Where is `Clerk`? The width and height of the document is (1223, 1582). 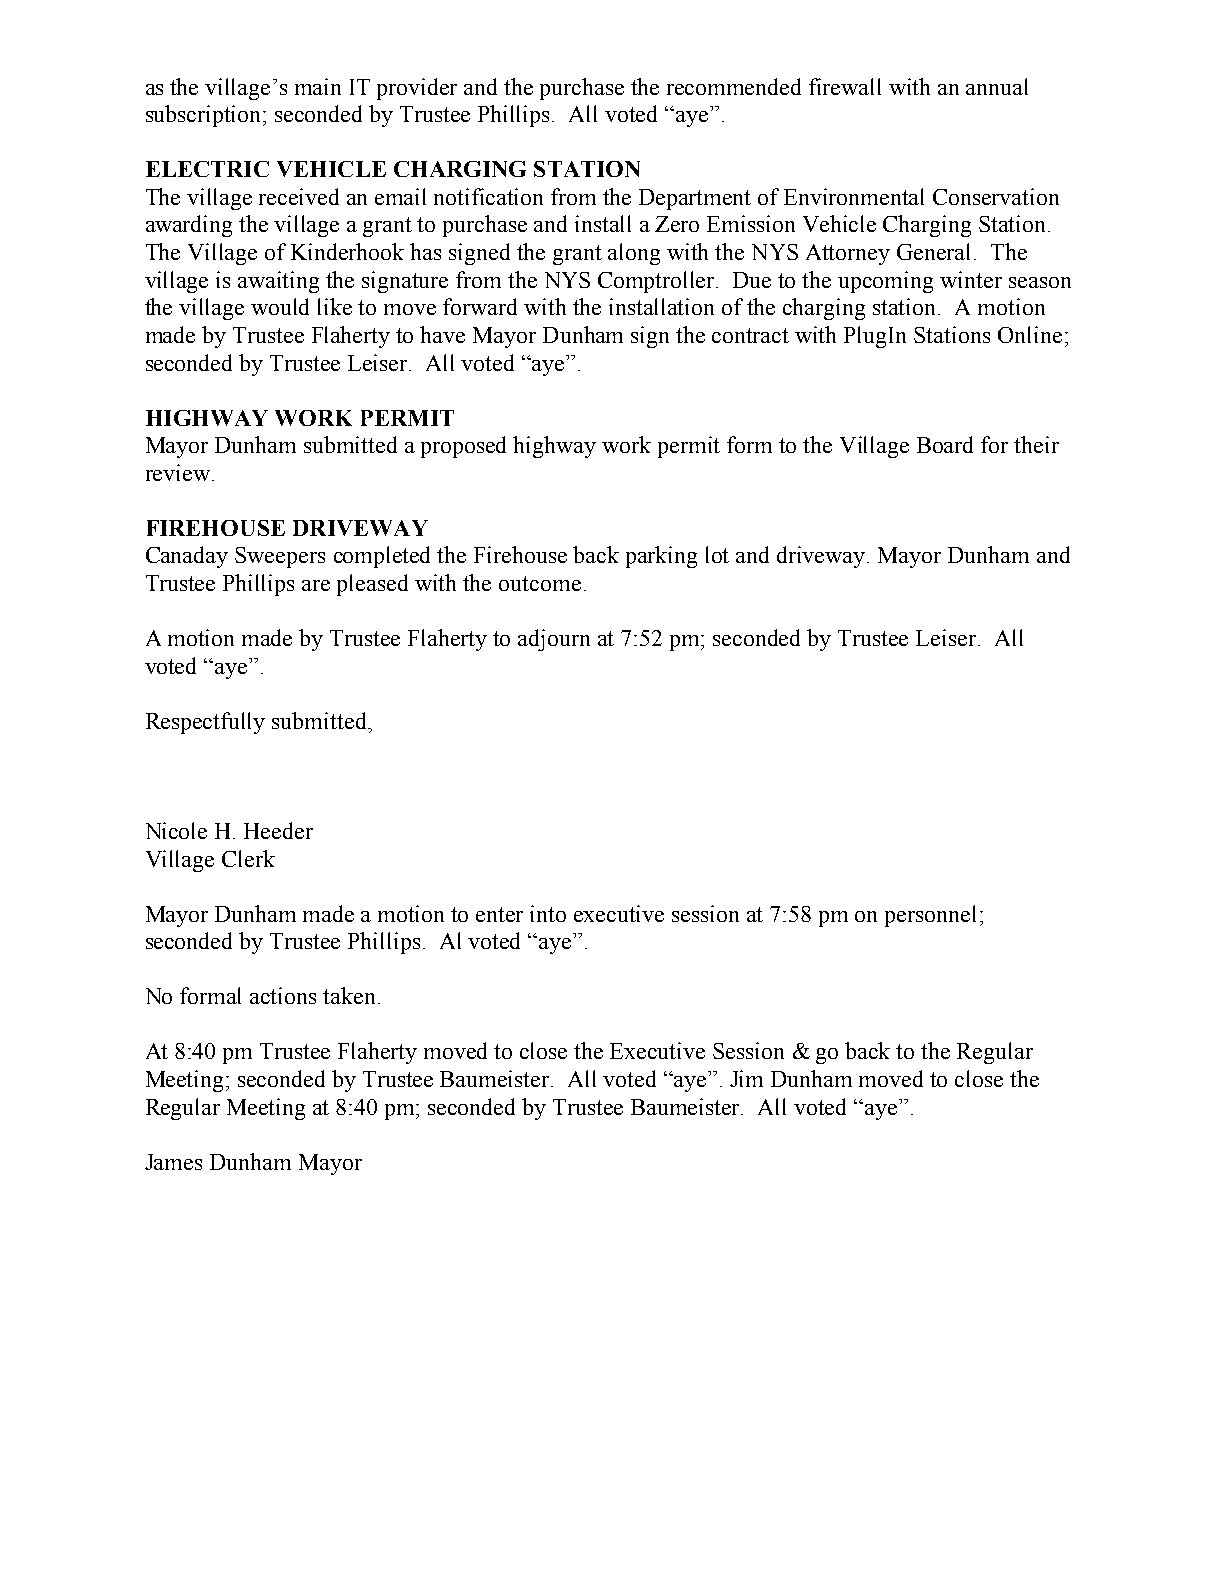 Clerk is located at coordinates (248, 858).
